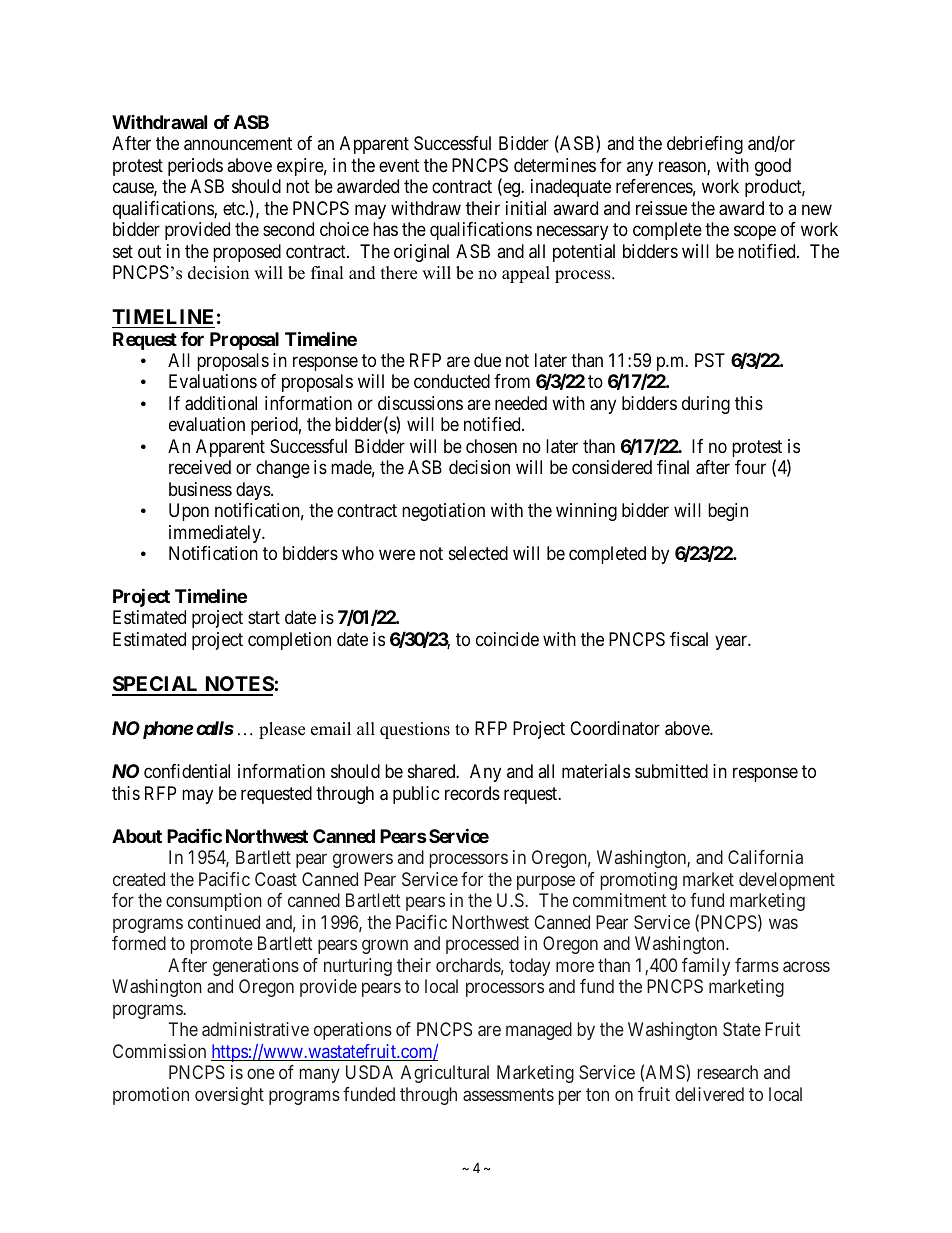 Image resolution: width=952 pixels, height=1233 pixels. What do you see at coordinates (445, 1074) in the image?
I see `Agricultural` at bounding box center [445, 1074].
